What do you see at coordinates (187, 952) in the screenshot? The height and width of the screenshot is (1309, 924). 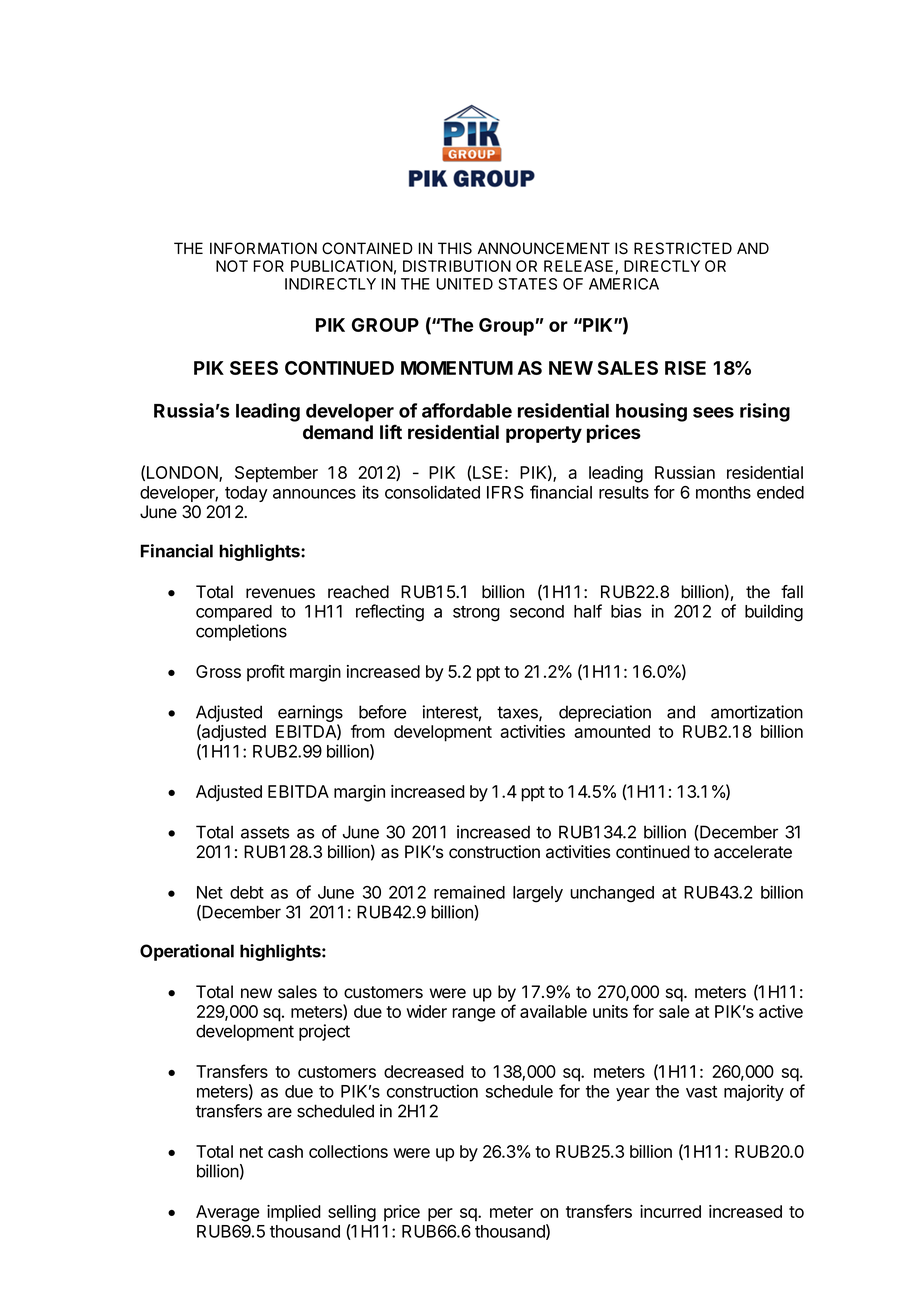 I see `Operational` at bounding box center [187, 952].
